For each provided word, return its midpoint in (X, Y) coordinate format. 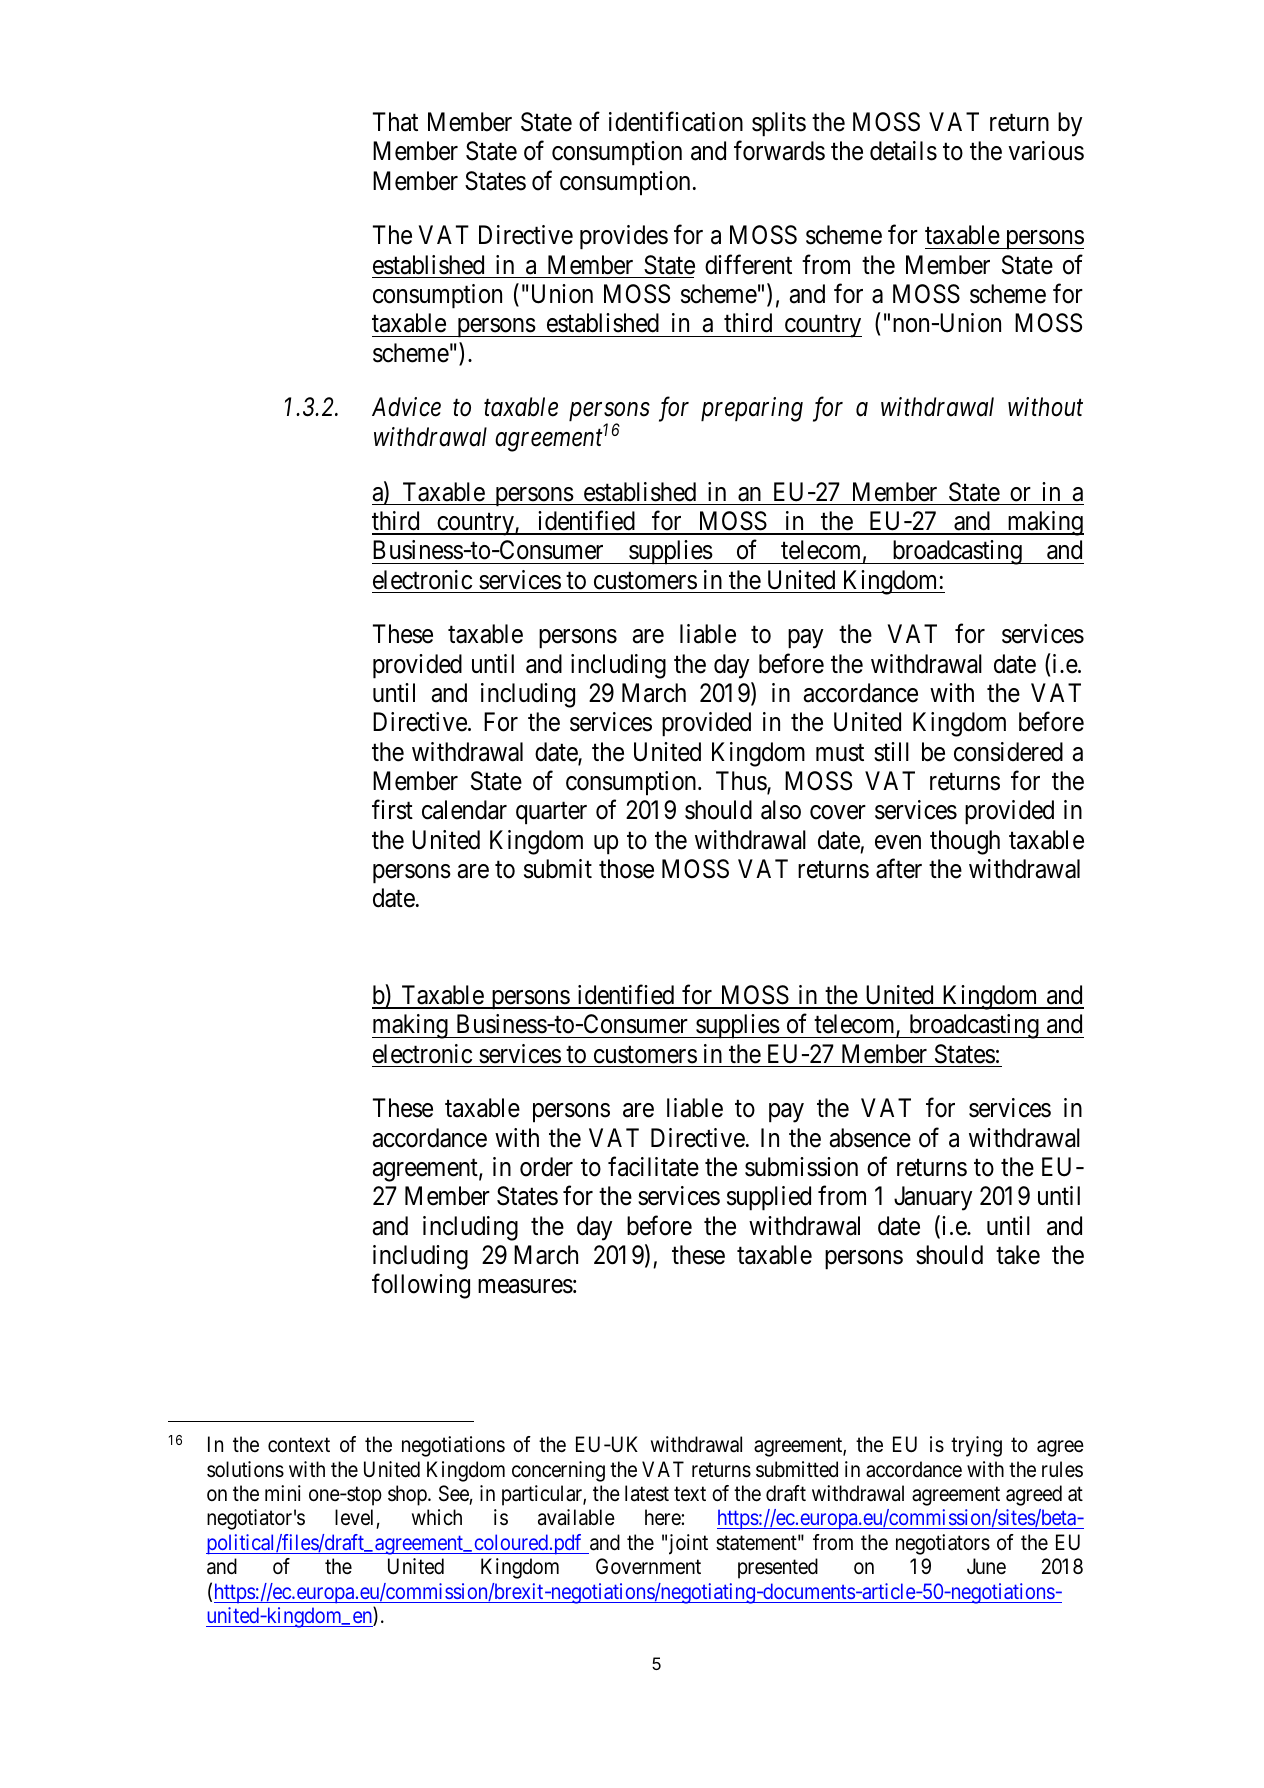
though (965, 842)
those (626, 869)
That (395, 122)
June (986, 1566)
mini (283, 1493)
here (663, 1517)
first (392, 810)
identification (676, 122)
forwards (779, 151)
